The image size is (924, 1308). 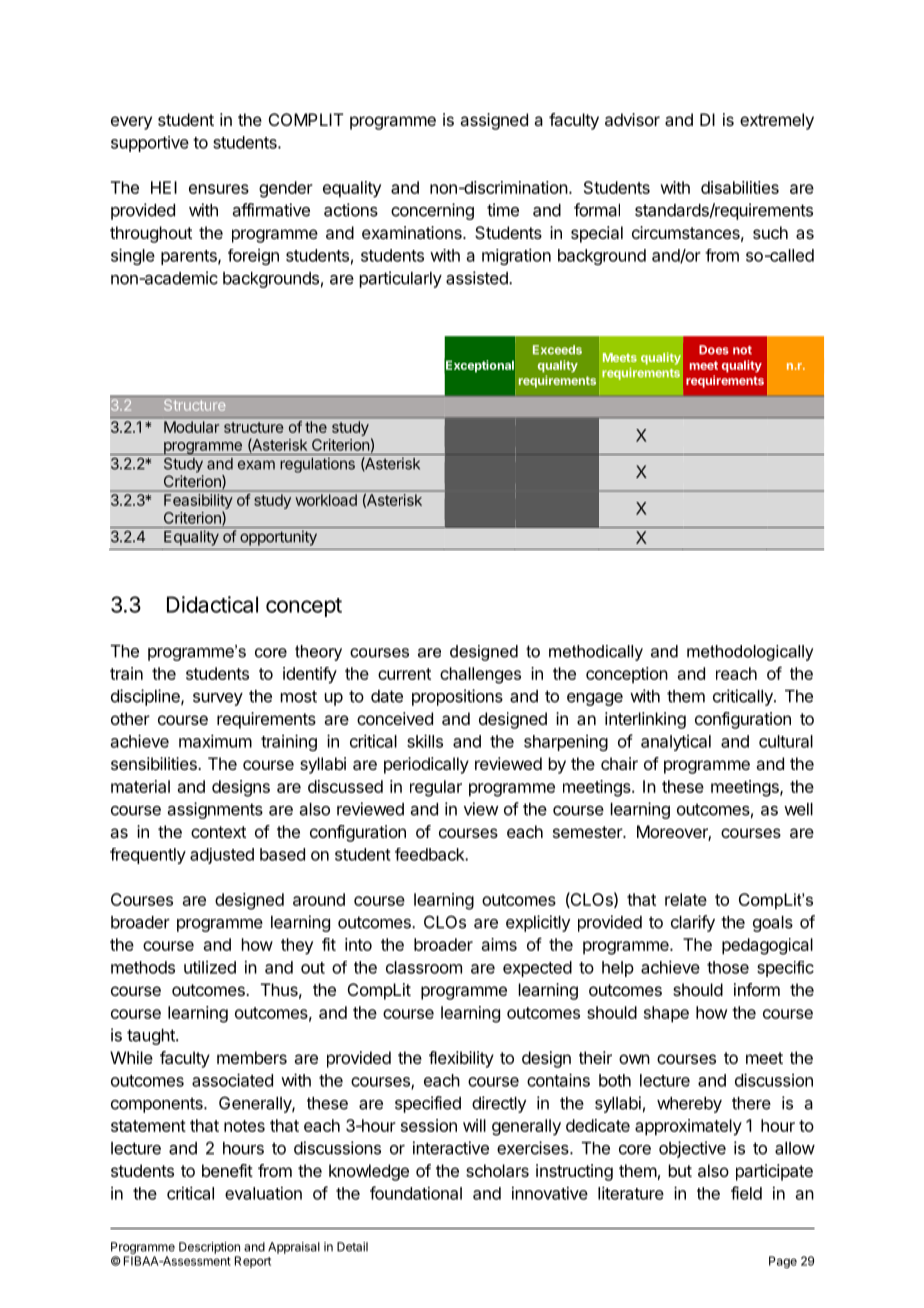 I want to click on methodologically, so click(x=750, y=653).
